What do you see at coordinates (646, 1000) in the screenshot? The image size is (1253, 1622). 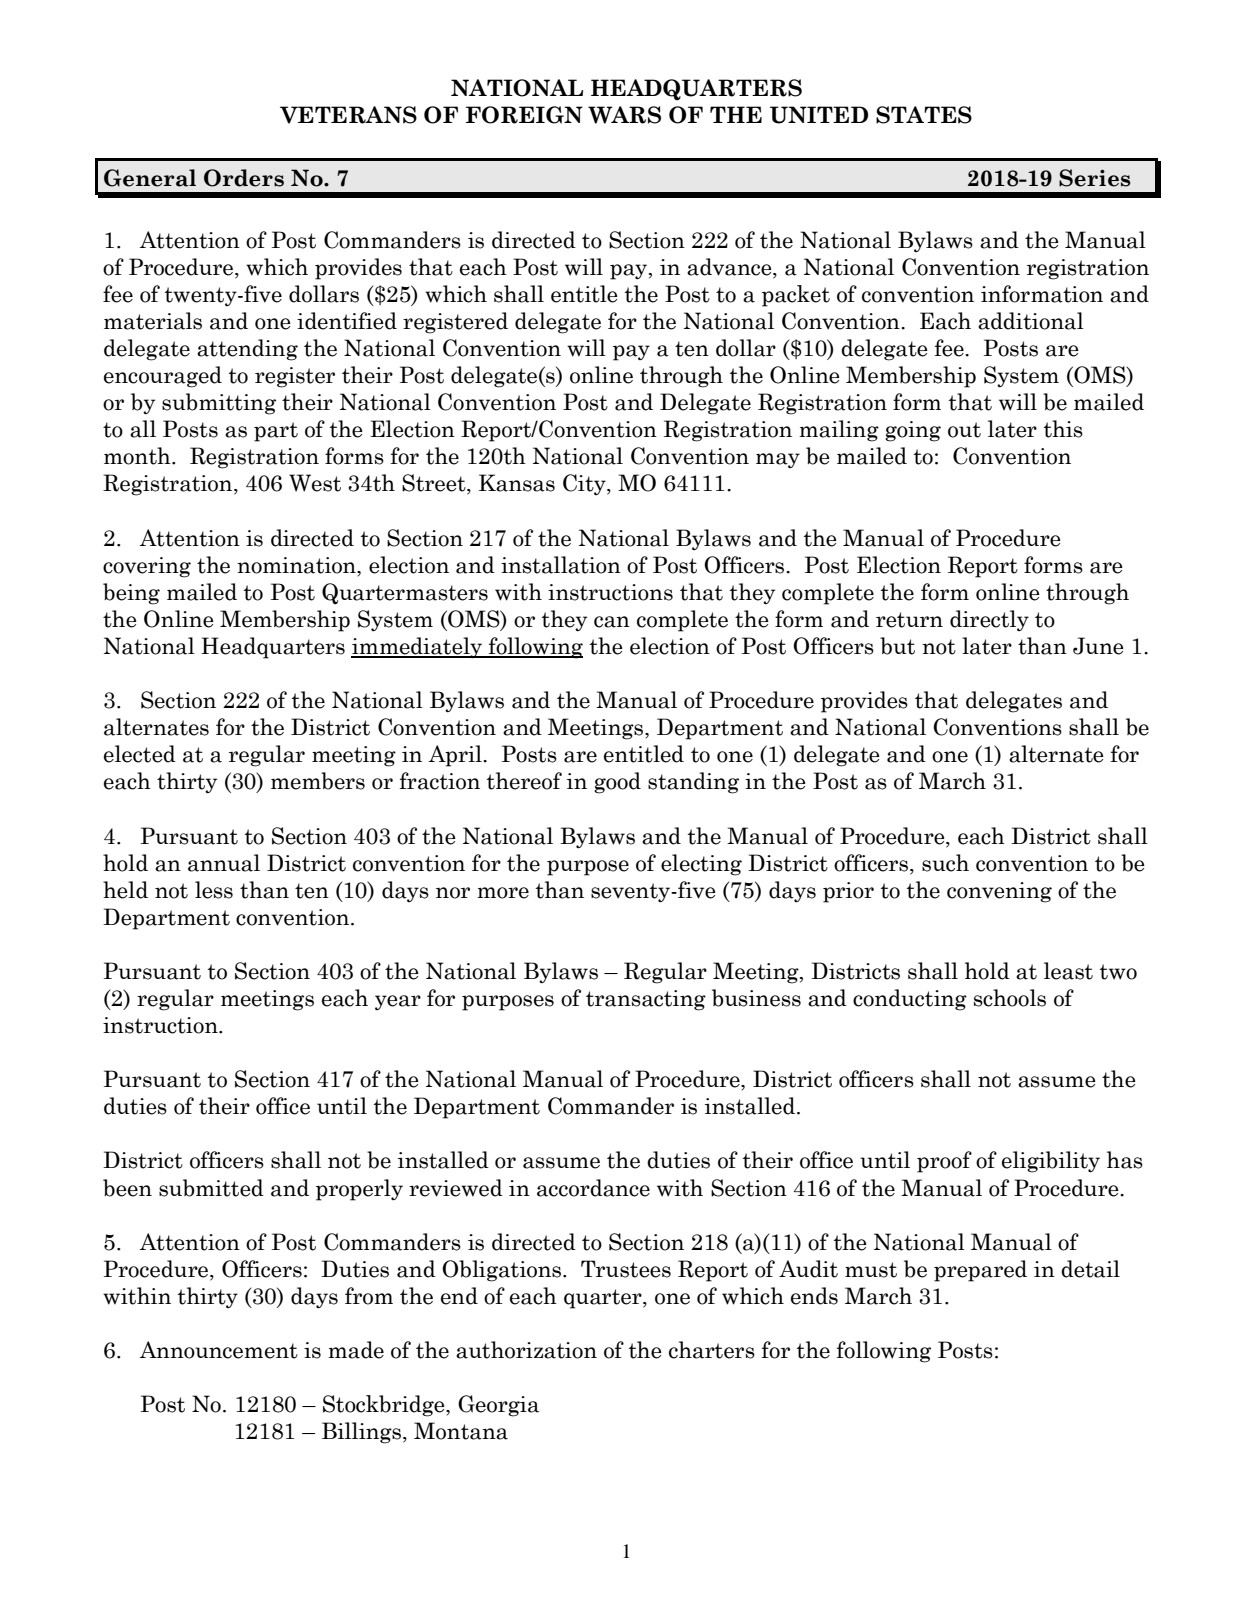 I see `transacting` at bounding box center [646, 1000].
